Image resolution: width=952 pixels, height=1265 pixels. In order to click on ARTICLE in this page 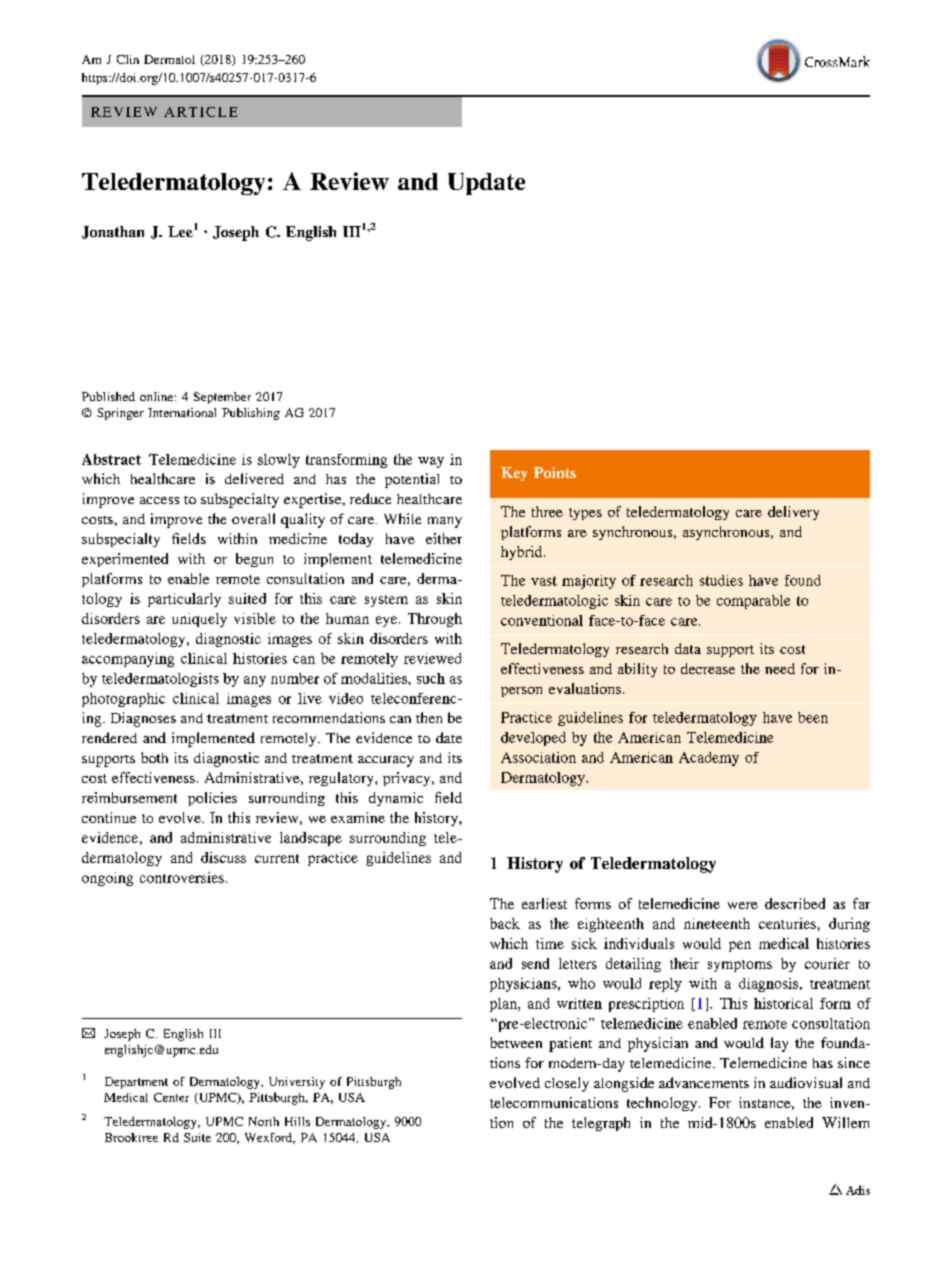, I will do `click(200, 112)`.
